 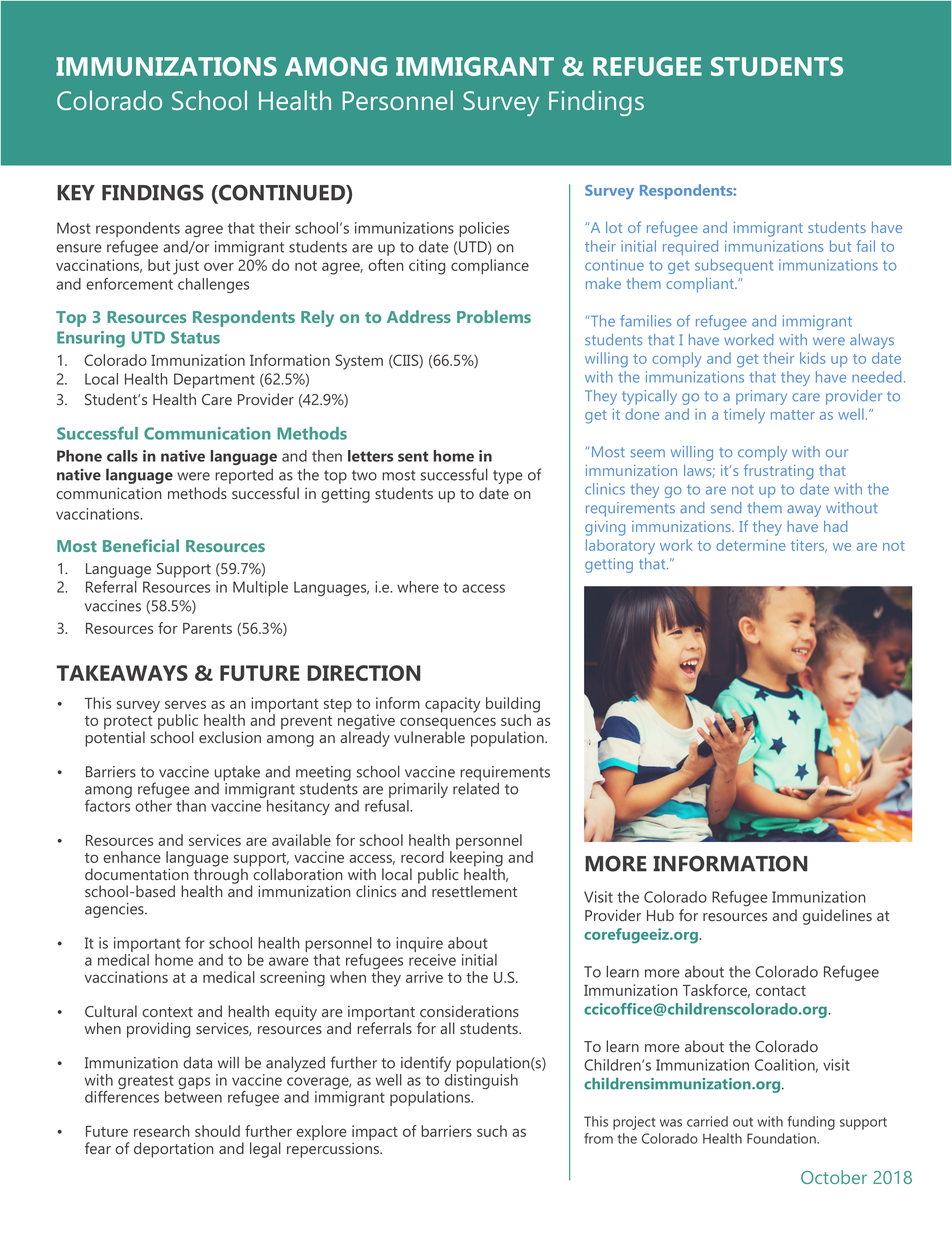 What do you see at coordinates (484, 229) in the page?
I see `policies` at bounding box center [484, 229].
